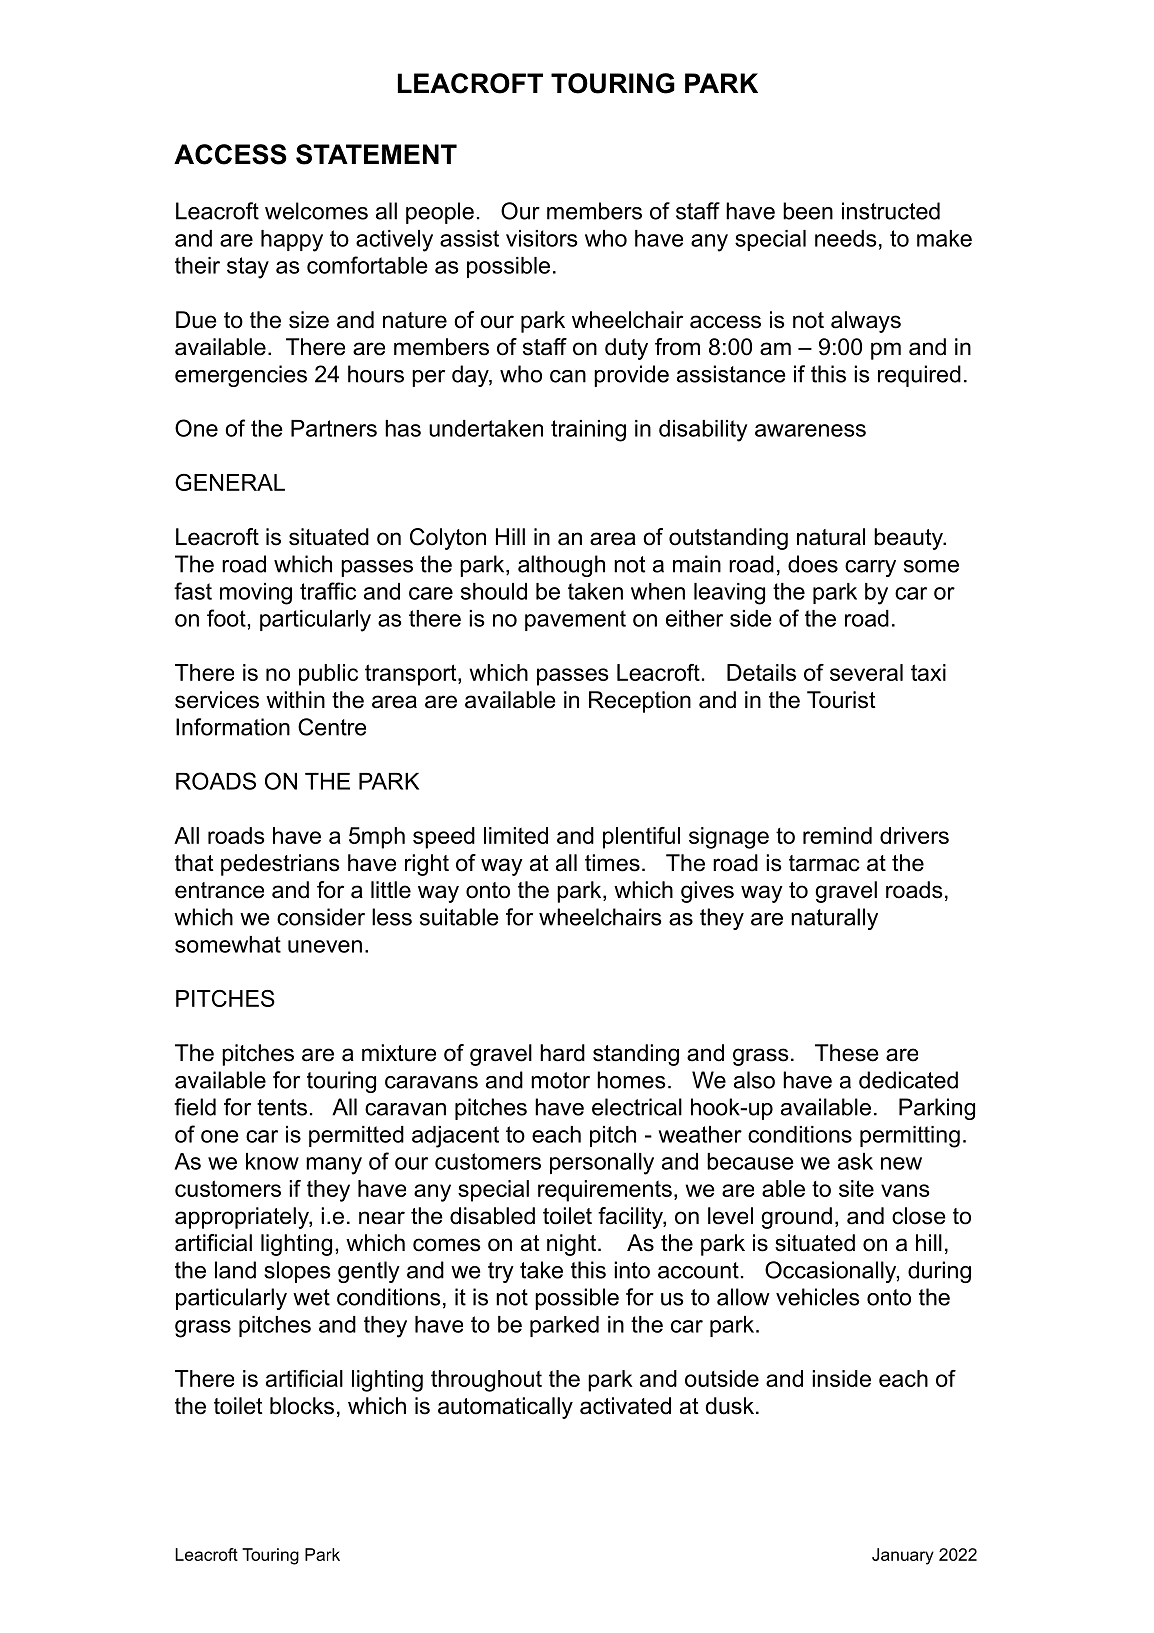 Image resolution: width=1154 pixels, height=1633 pixels. Describe the element at coordinates (903, 1556) in the screenshot. I see `January` at that location.
